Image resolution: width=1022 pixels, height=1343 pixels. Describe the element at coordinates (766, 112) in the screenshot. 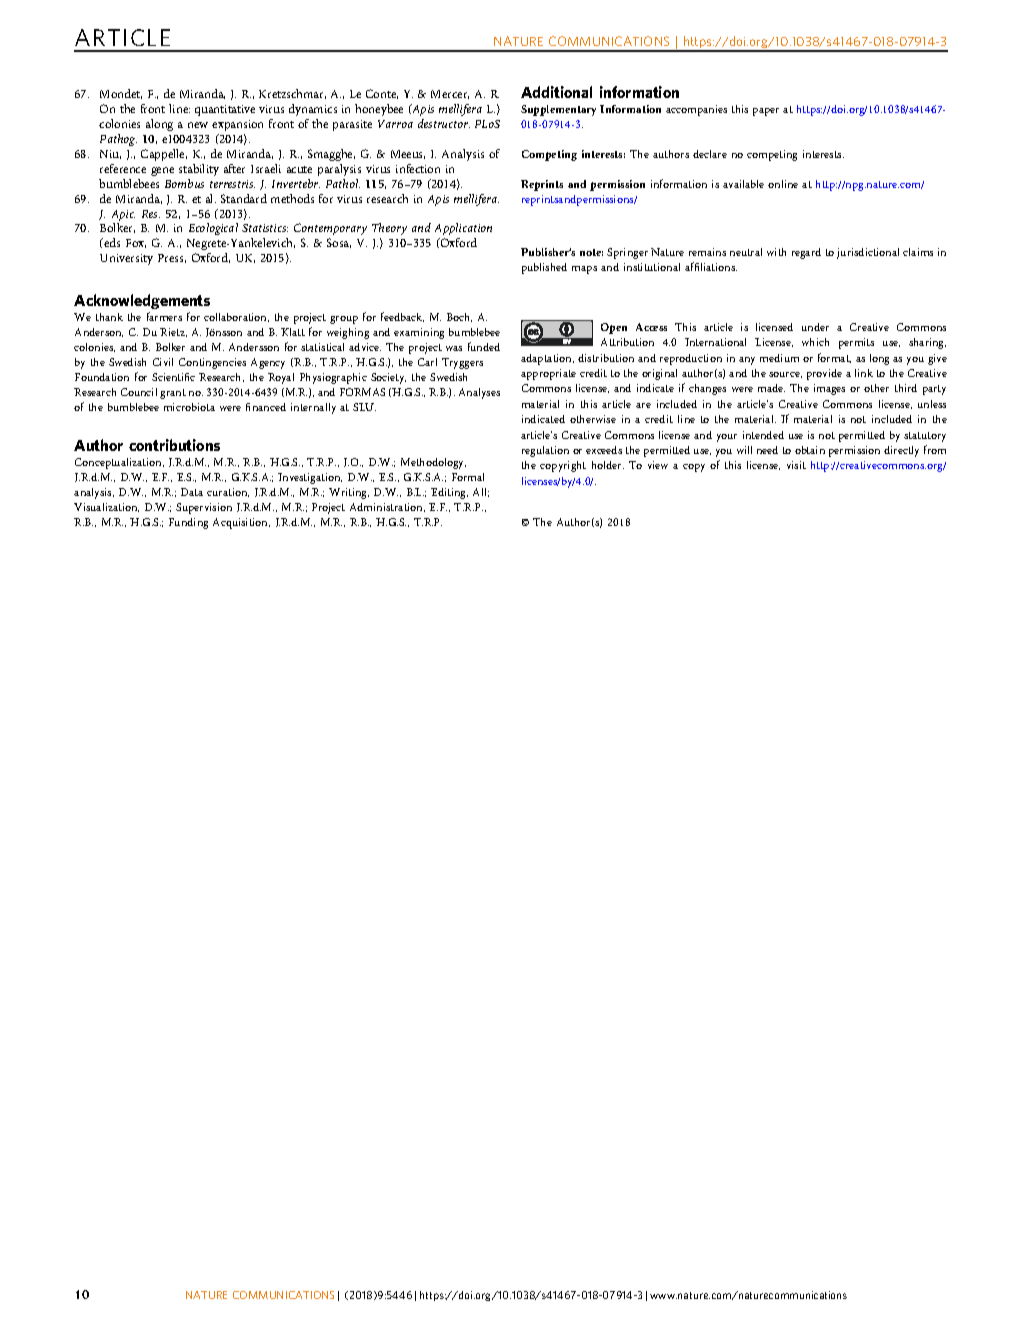

I see `paper` at that location.
